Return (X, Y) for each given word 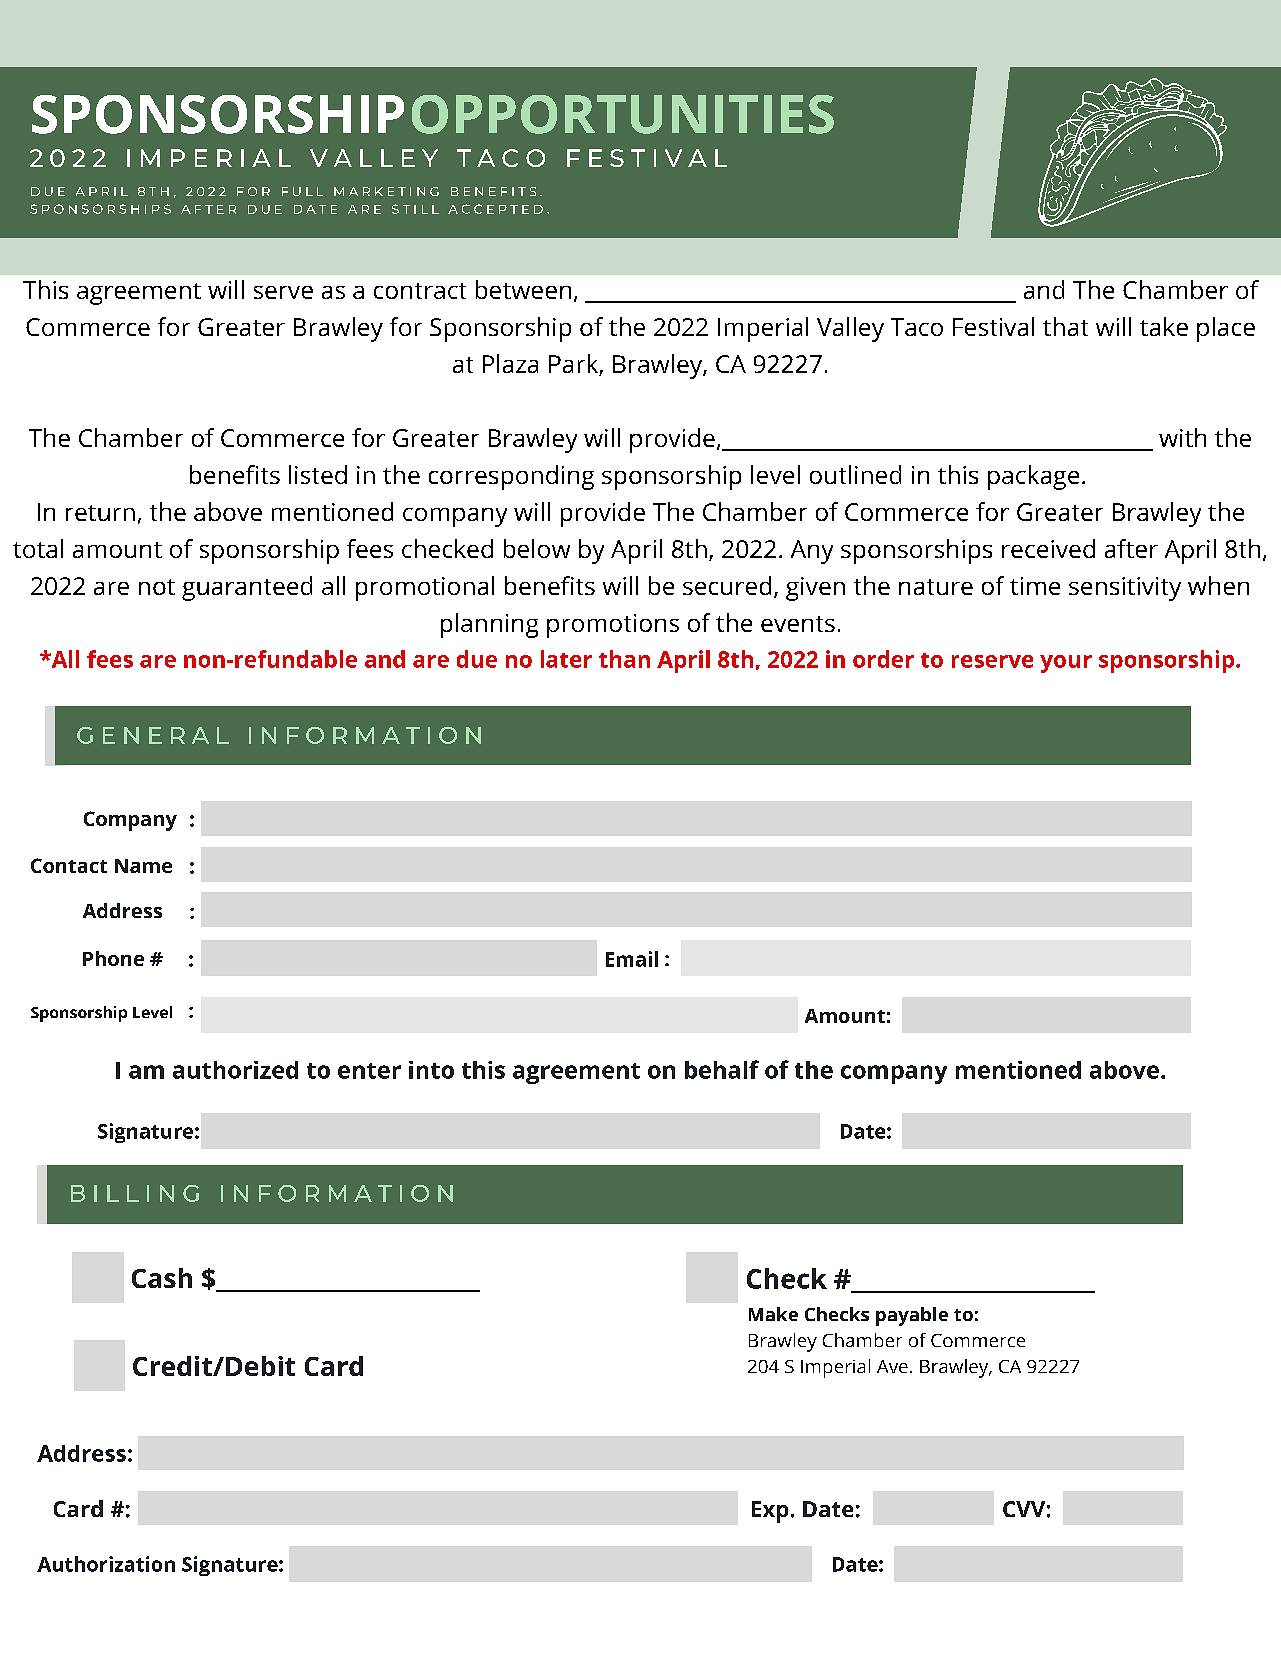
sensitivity (1125, 589)
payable (912, 1316)
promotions (613, 626)
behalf (722, 1069)
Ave (892, 1366)
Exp (770, 1512)
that (1065, 326)
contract (420, 291)
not (157, 587)
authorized (235, 1070)
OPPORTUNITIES (623, 114)
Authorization (106, 1564)
